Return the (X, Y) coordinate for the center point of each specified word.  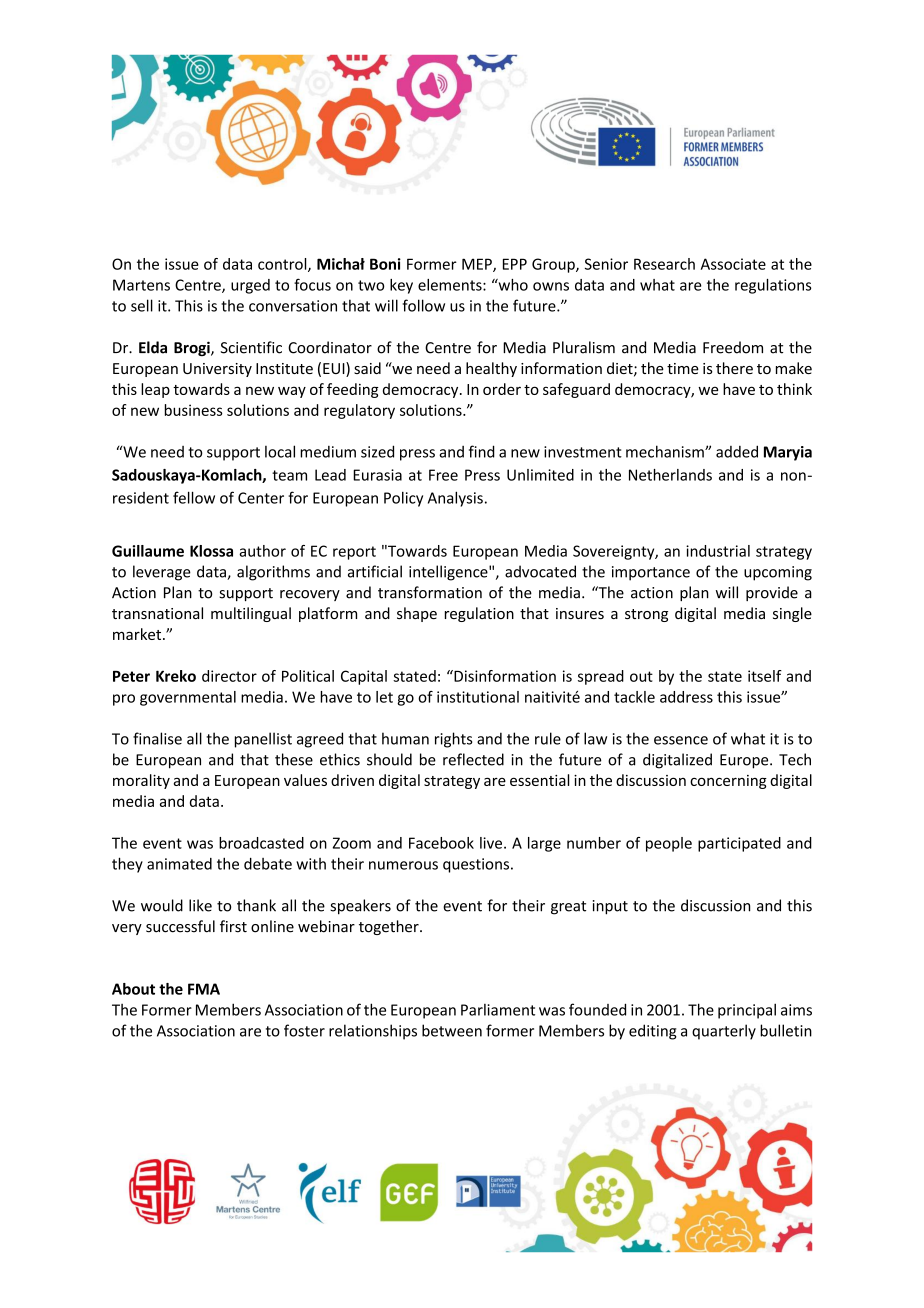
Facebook (441, 843)
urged (250, 286)
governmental (188, 698)
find (482, 451)
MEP (478, 265)
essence (681, 740)
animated (179, 864)
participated (739, 844)
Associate (733, 264)
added (737, 451)
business (194, 410)
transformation (430, 592)
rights (453, 740)
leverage (162, 573)
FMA (204, 989)
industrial (718, 551)
